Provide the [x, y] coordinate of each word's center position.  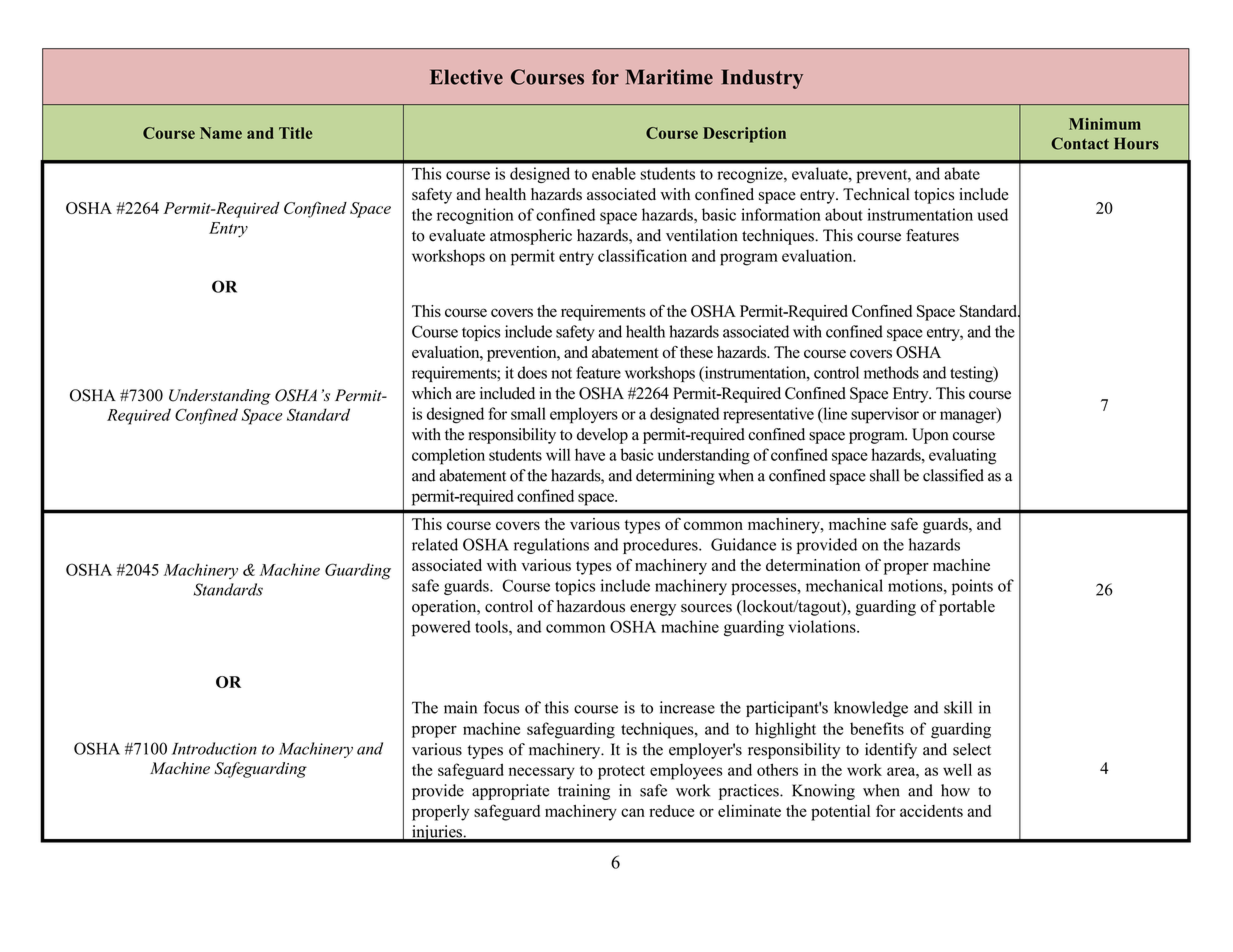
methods [891, 372]
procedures [661, 546]
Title [295, 133]
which [432, 393]
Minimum [1105, 124]
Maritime [669, 77]
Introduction [214, 748]
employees [686, 772]
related [435, 544]
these [696, 352]
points [972, 587]
